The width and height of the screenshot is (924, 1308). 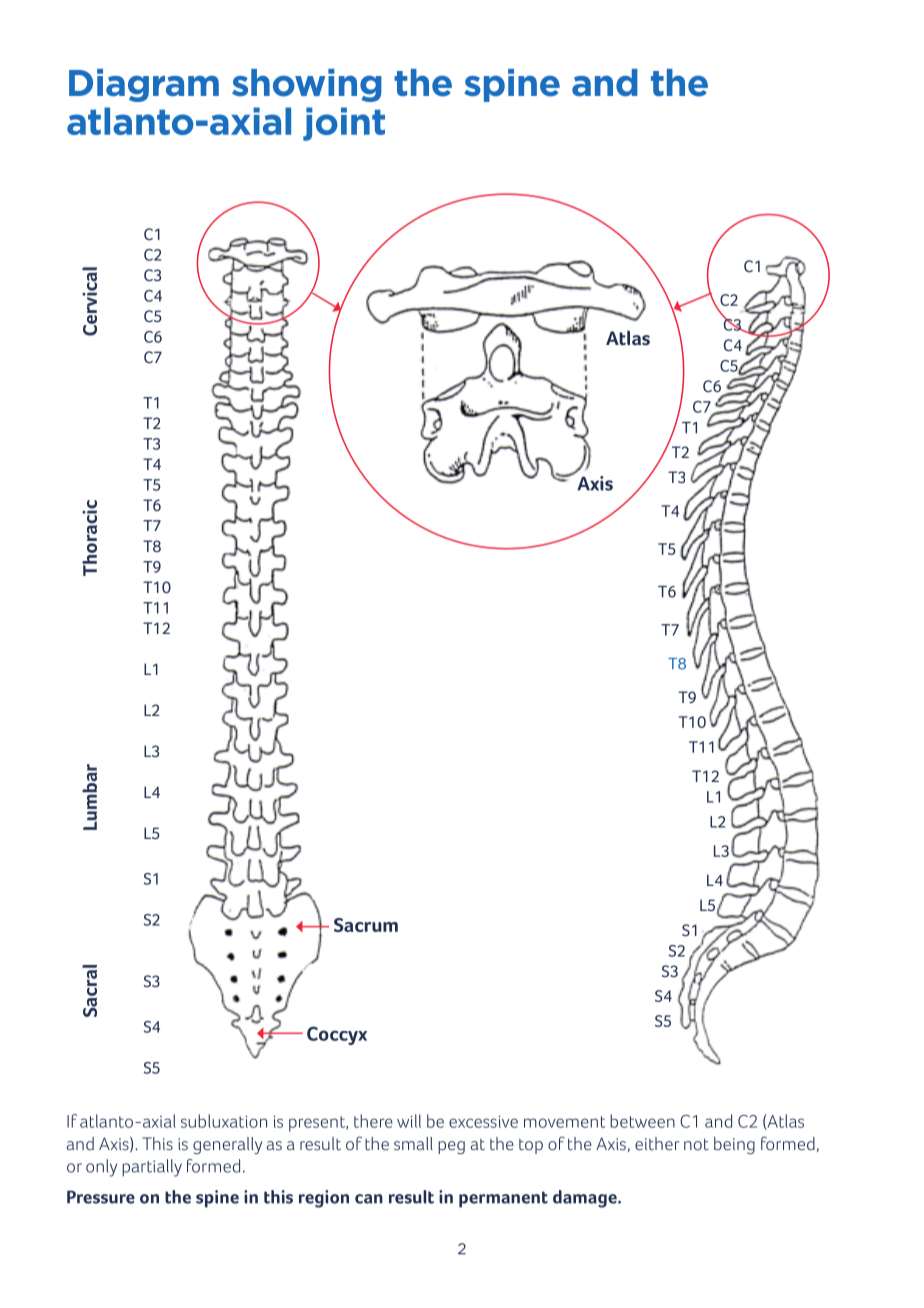 I want to click on small, so click(x=413, y=1144).
